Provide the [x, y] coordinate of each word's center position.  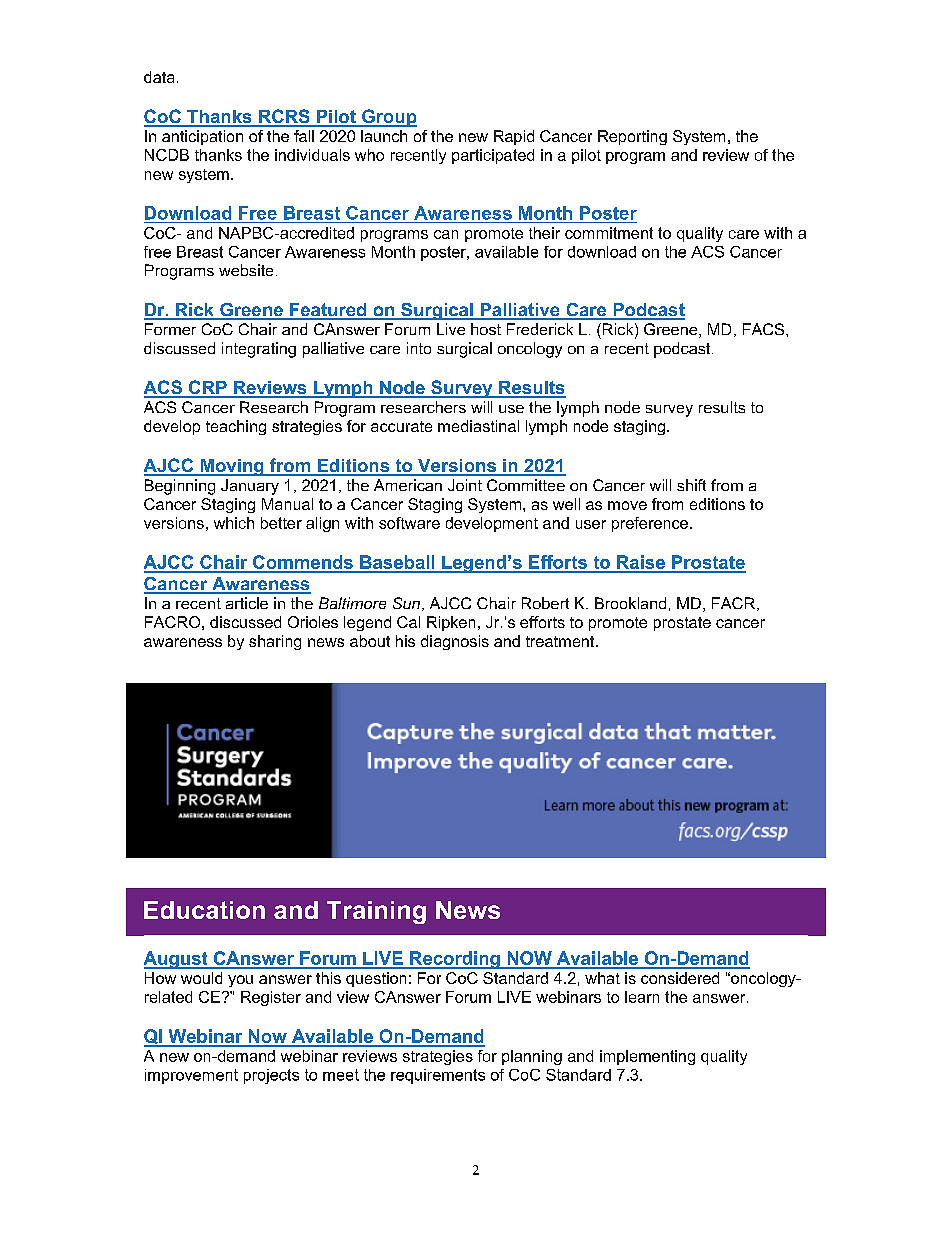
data [159, 77]
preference [651, 524]
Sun [406, 603]
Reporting [632, 137]
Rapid [514, 137]
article [247, 603]
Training [376, 912]
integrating [259, 350]
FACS [763, 329]
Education [204, 910]
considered [680, 978]
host [486, 329]
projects [271, 1076]
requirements [438, 1076]
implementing [647, 1057]
